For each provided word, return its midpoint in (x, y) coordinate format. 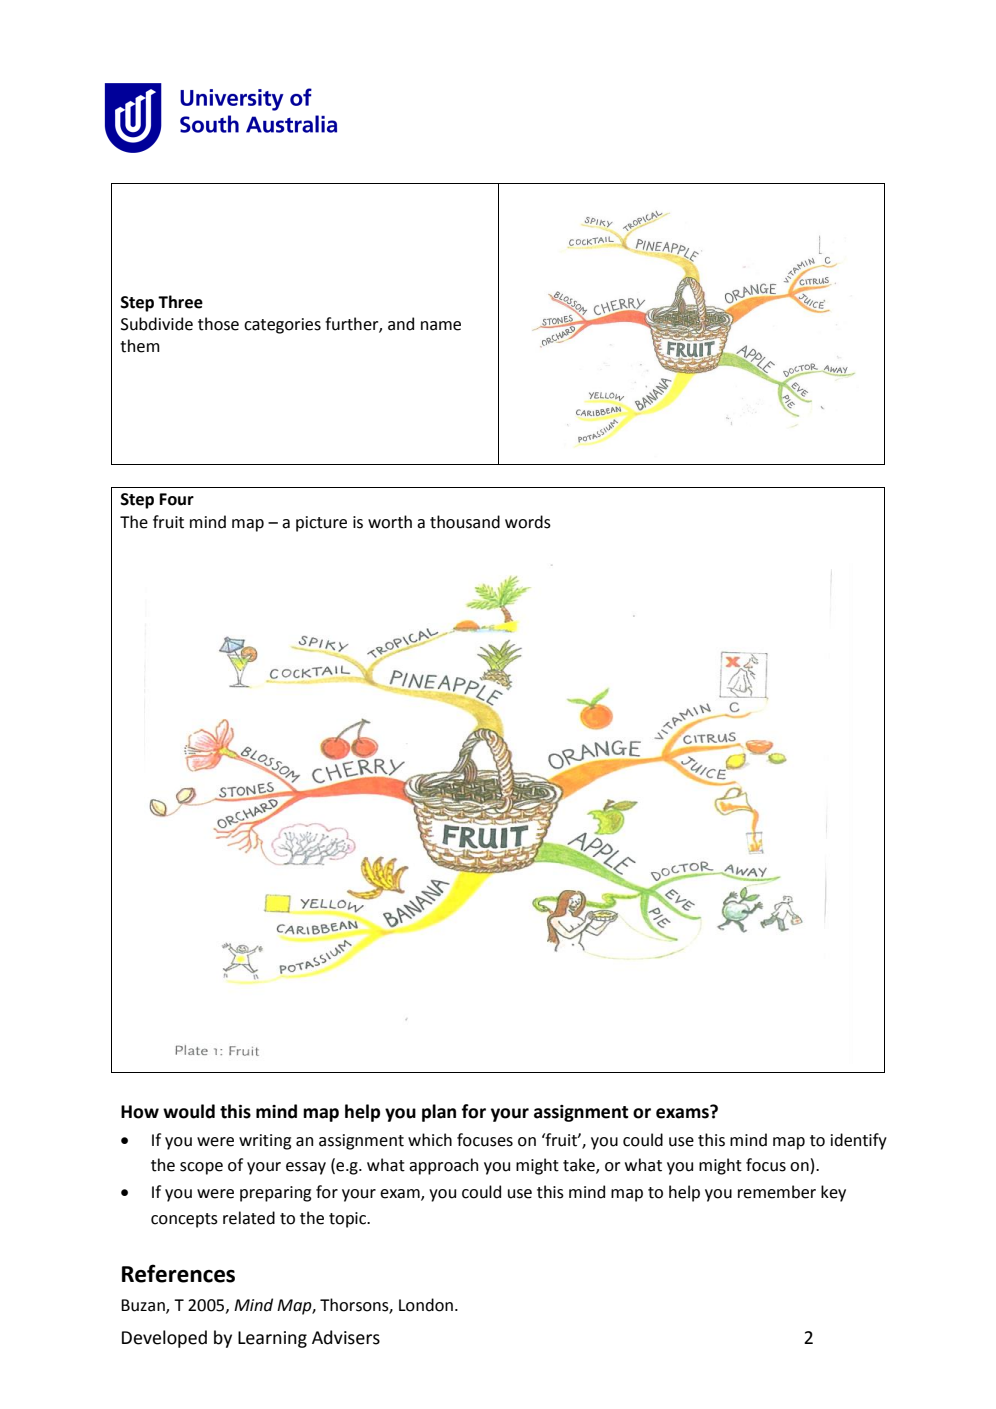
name (441, 326)
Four (176, 499)
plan (439, 1113)
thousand (465, 522)
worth (390, 522)
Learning (272, 1339)
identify (859, 1141)
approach (443, 1166)
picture (321, 524)
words (528, 522)
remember (777, 1192)
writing (265, 1142)
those (218, 324)
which (430, 1140)
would (189, 1111)
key (833, 1193)
